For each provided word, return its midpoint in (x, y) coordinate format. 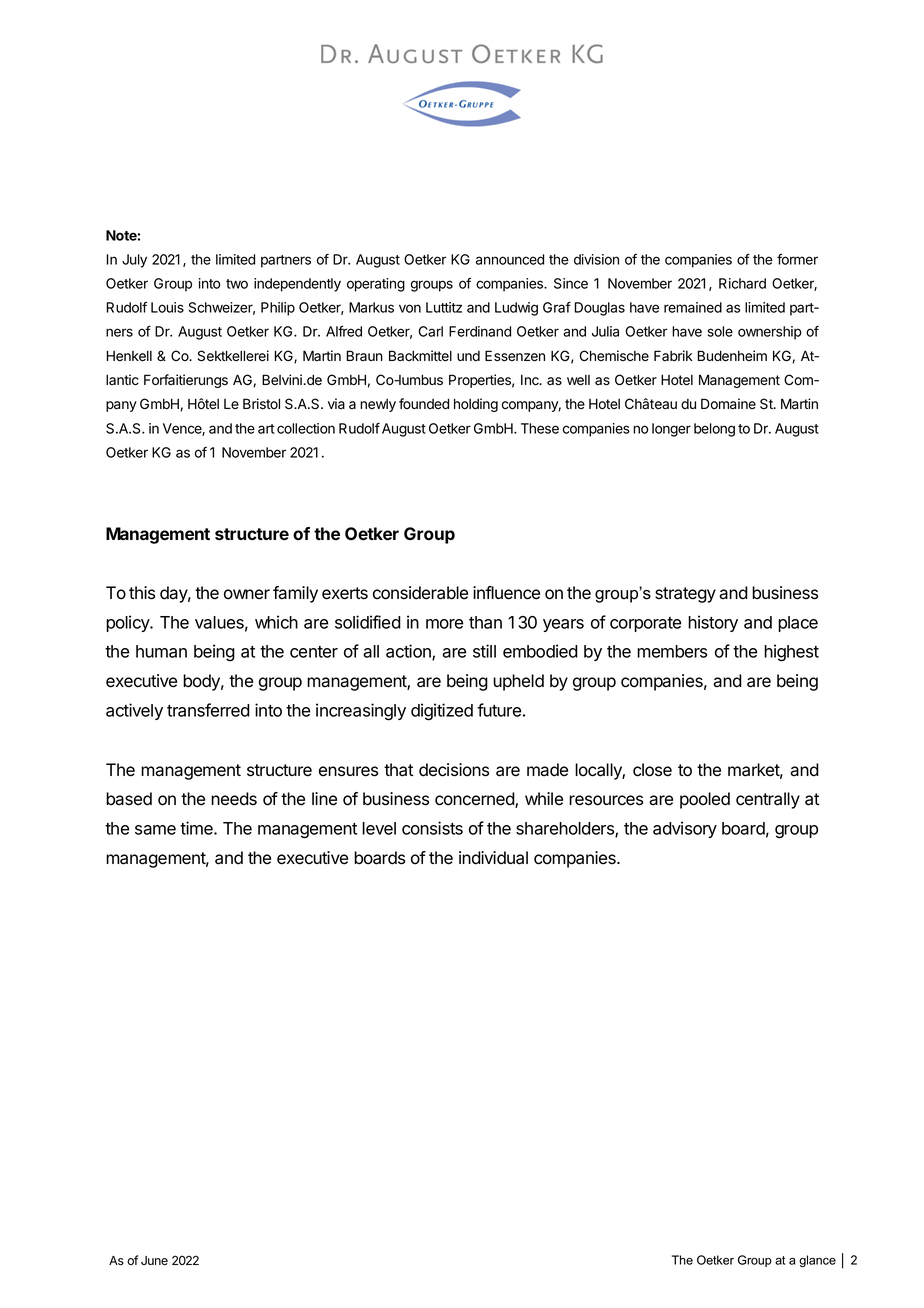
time (197, 828)
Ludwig (516, 309)
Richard (742, 283)
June (154, 1261)
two (237, 284)
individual (493, 858)
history (713, 623)
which (276, 622)
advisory (685, 829)
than (485, 622)
